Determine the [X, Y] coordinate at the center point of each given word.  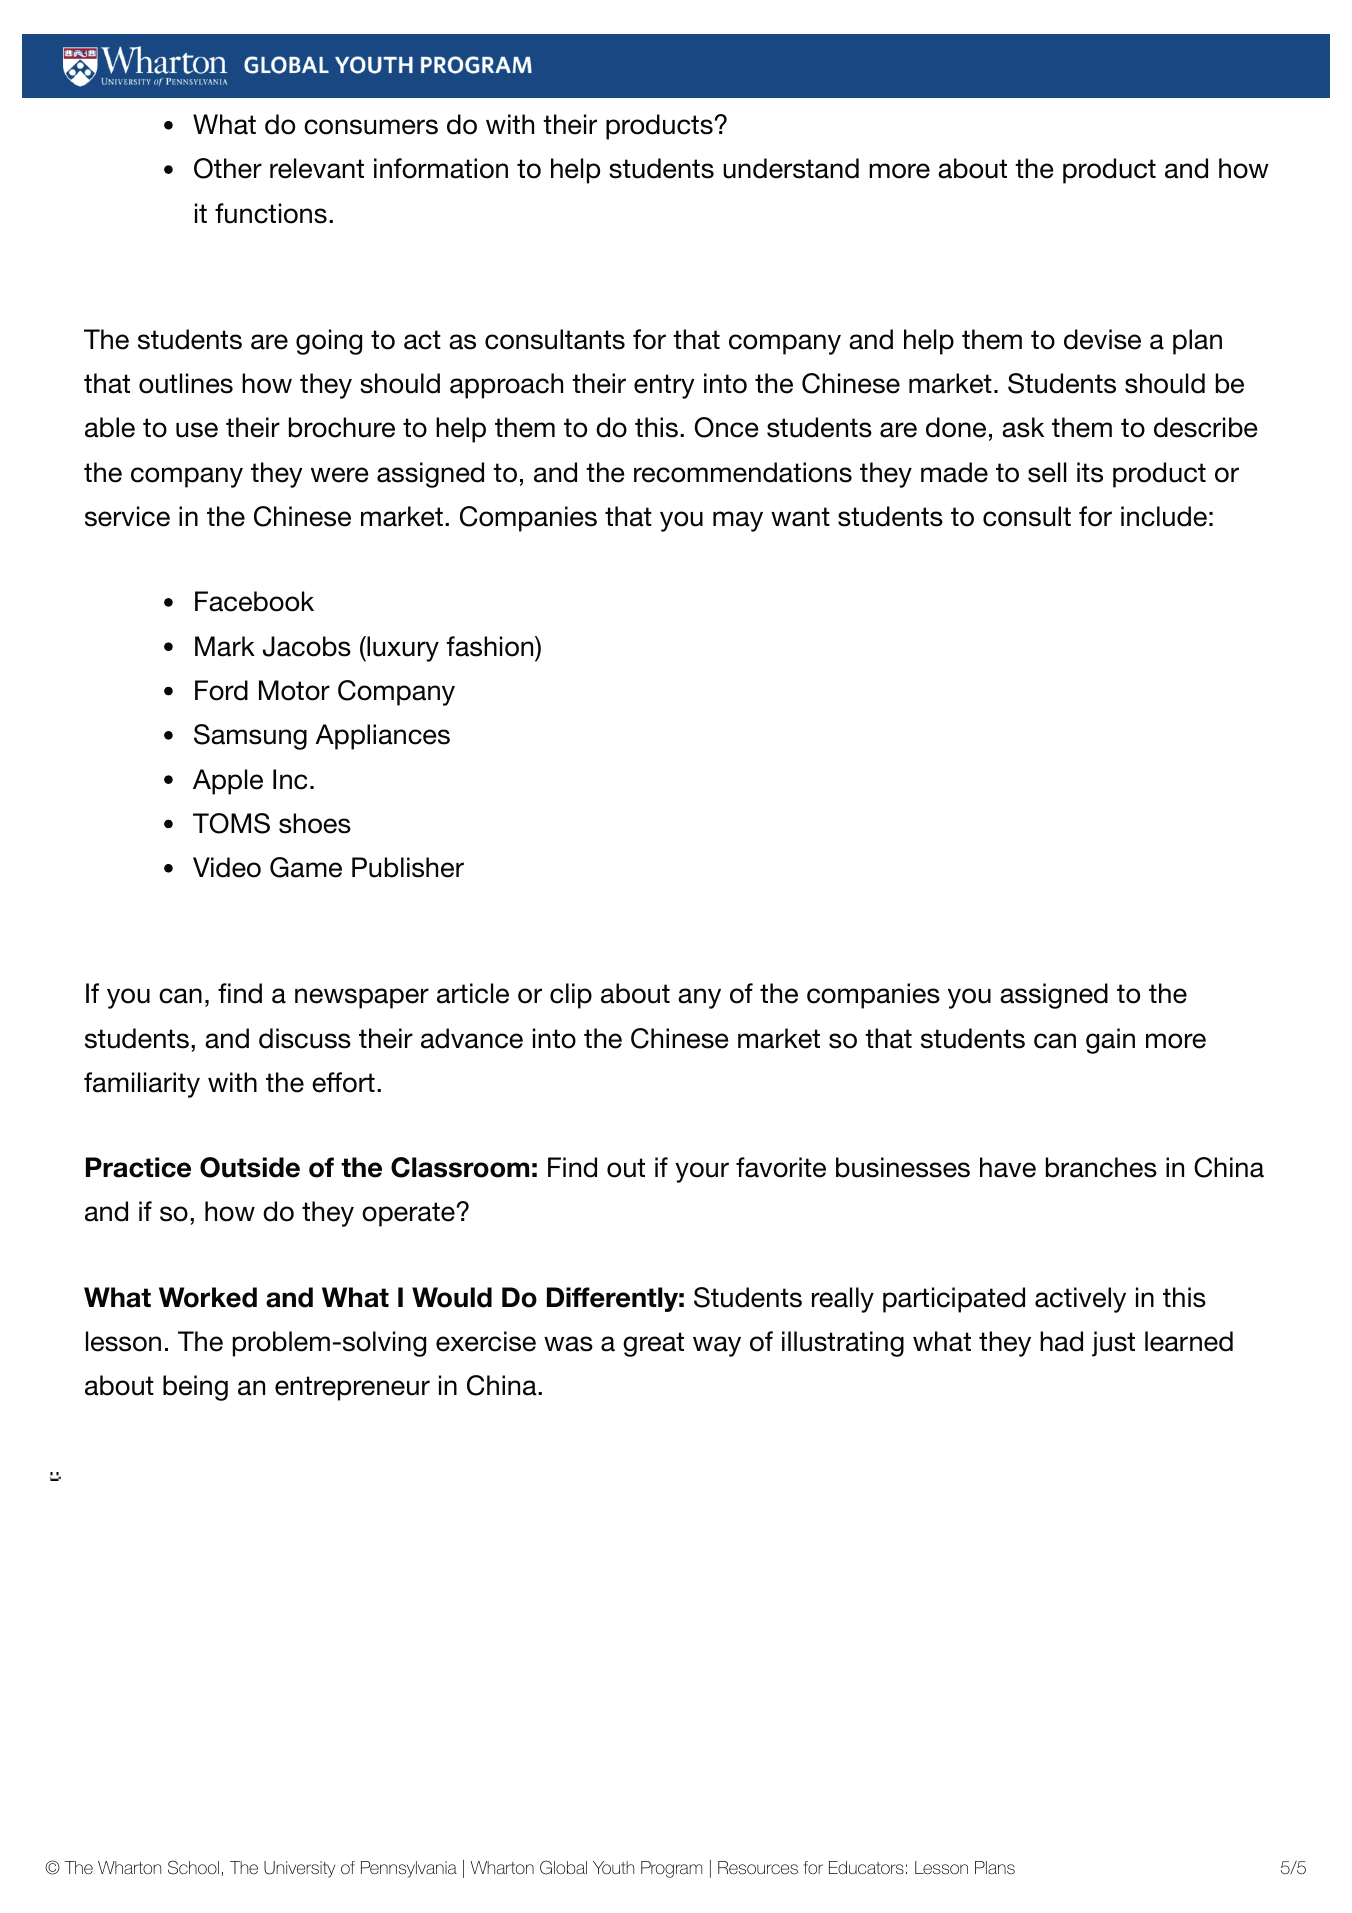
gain [1110, 1041]
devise [1102, 339]
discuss [305, 1038]
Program [671, 1869]
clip [571, 996]
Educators [866, 1868]
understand [791, 168]
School [193, 1867]
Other [228, 168]
